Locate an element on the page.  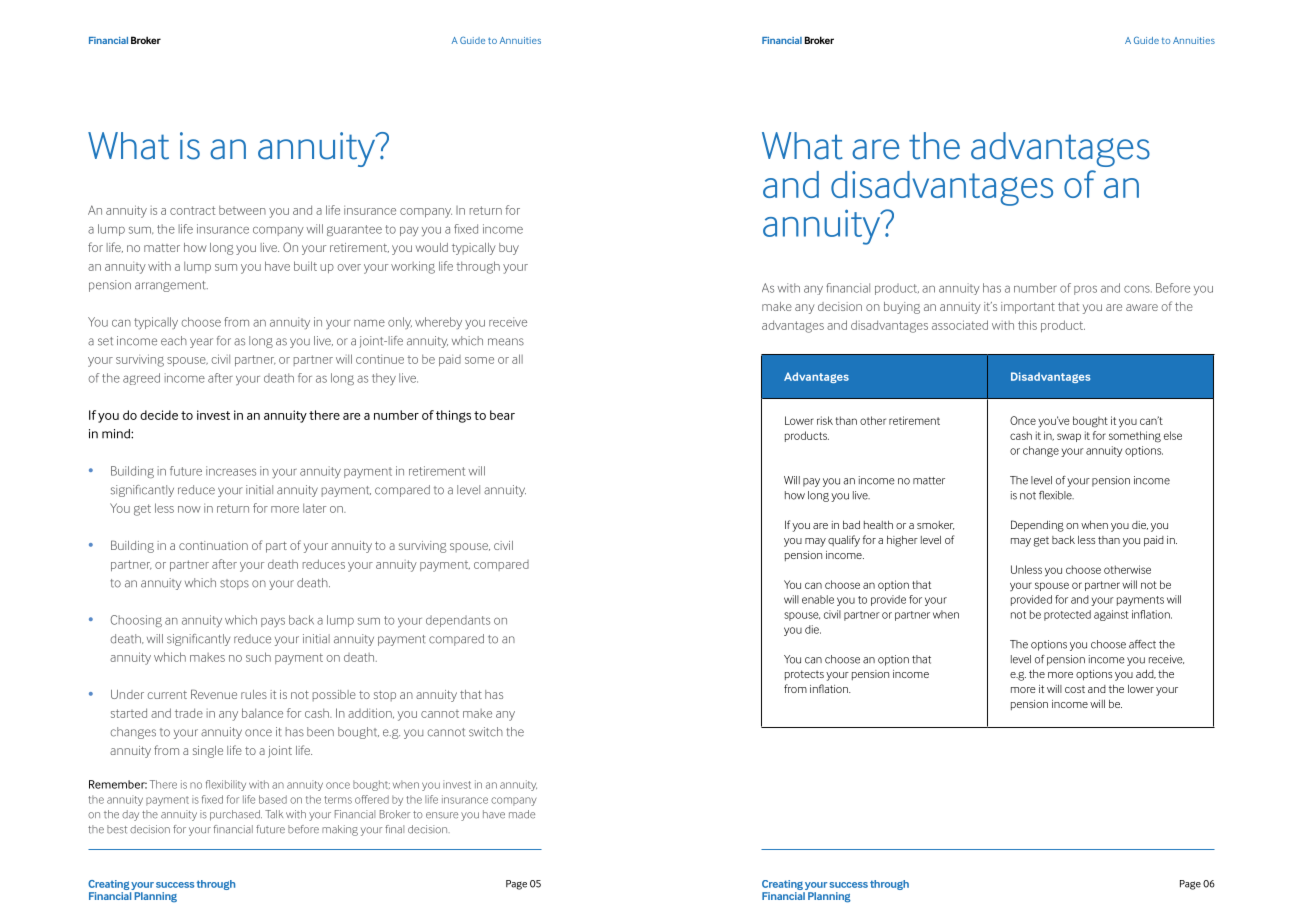
purchased is located at coordinates (236, 815).
